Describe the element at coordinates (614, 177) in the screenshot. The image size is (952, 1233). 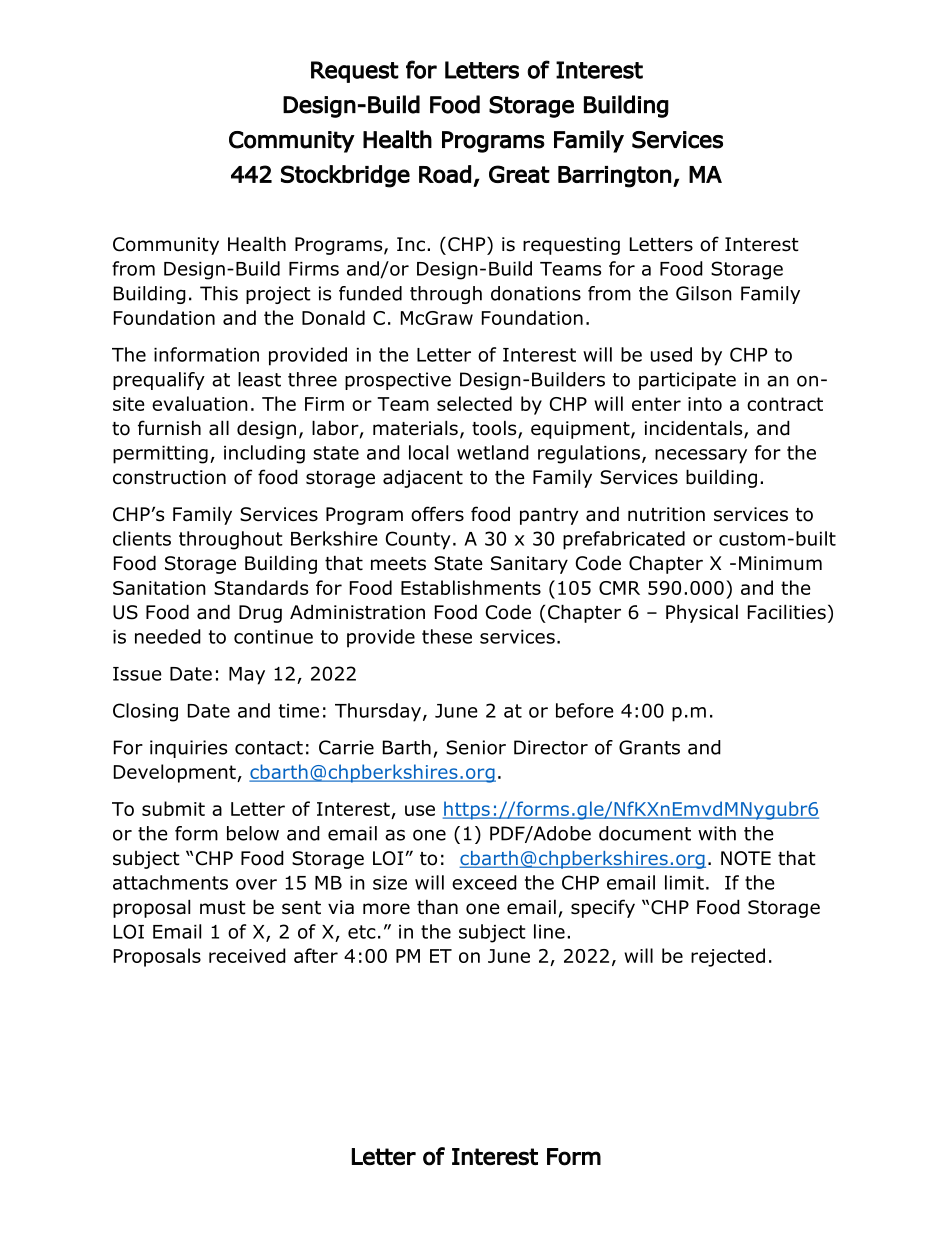
I see `Barrington` at that location.
